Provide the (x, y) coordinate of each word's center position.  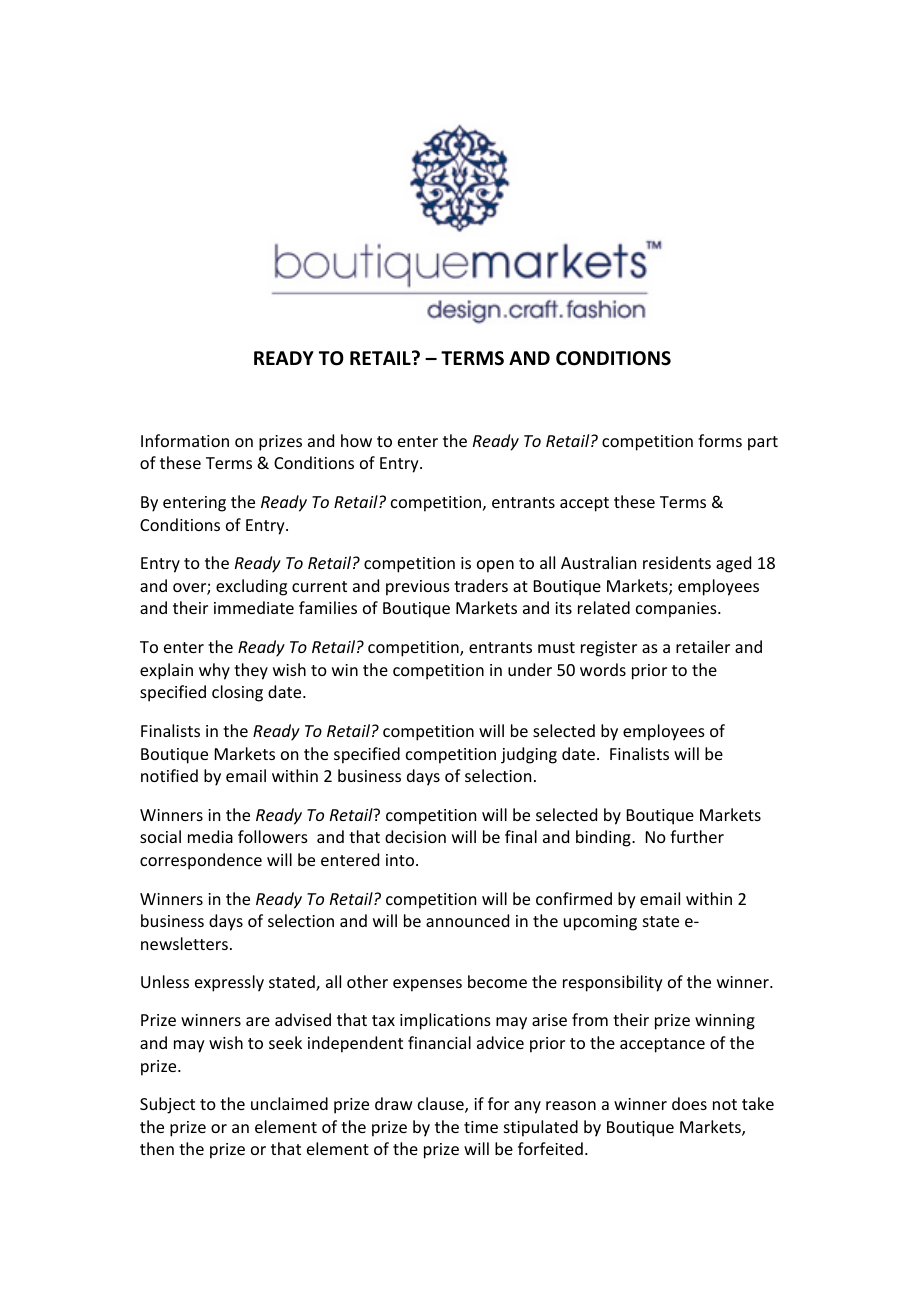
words (603, 669)
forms (720, 440)
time (481, 1127)
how (356, 440)
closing (237, 693)
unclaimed (289, 1103)
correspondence (201, 861)
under (530, 669)
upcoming (600, 923)
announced (467, 920)
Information (185, 440)
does (689, 1103)
